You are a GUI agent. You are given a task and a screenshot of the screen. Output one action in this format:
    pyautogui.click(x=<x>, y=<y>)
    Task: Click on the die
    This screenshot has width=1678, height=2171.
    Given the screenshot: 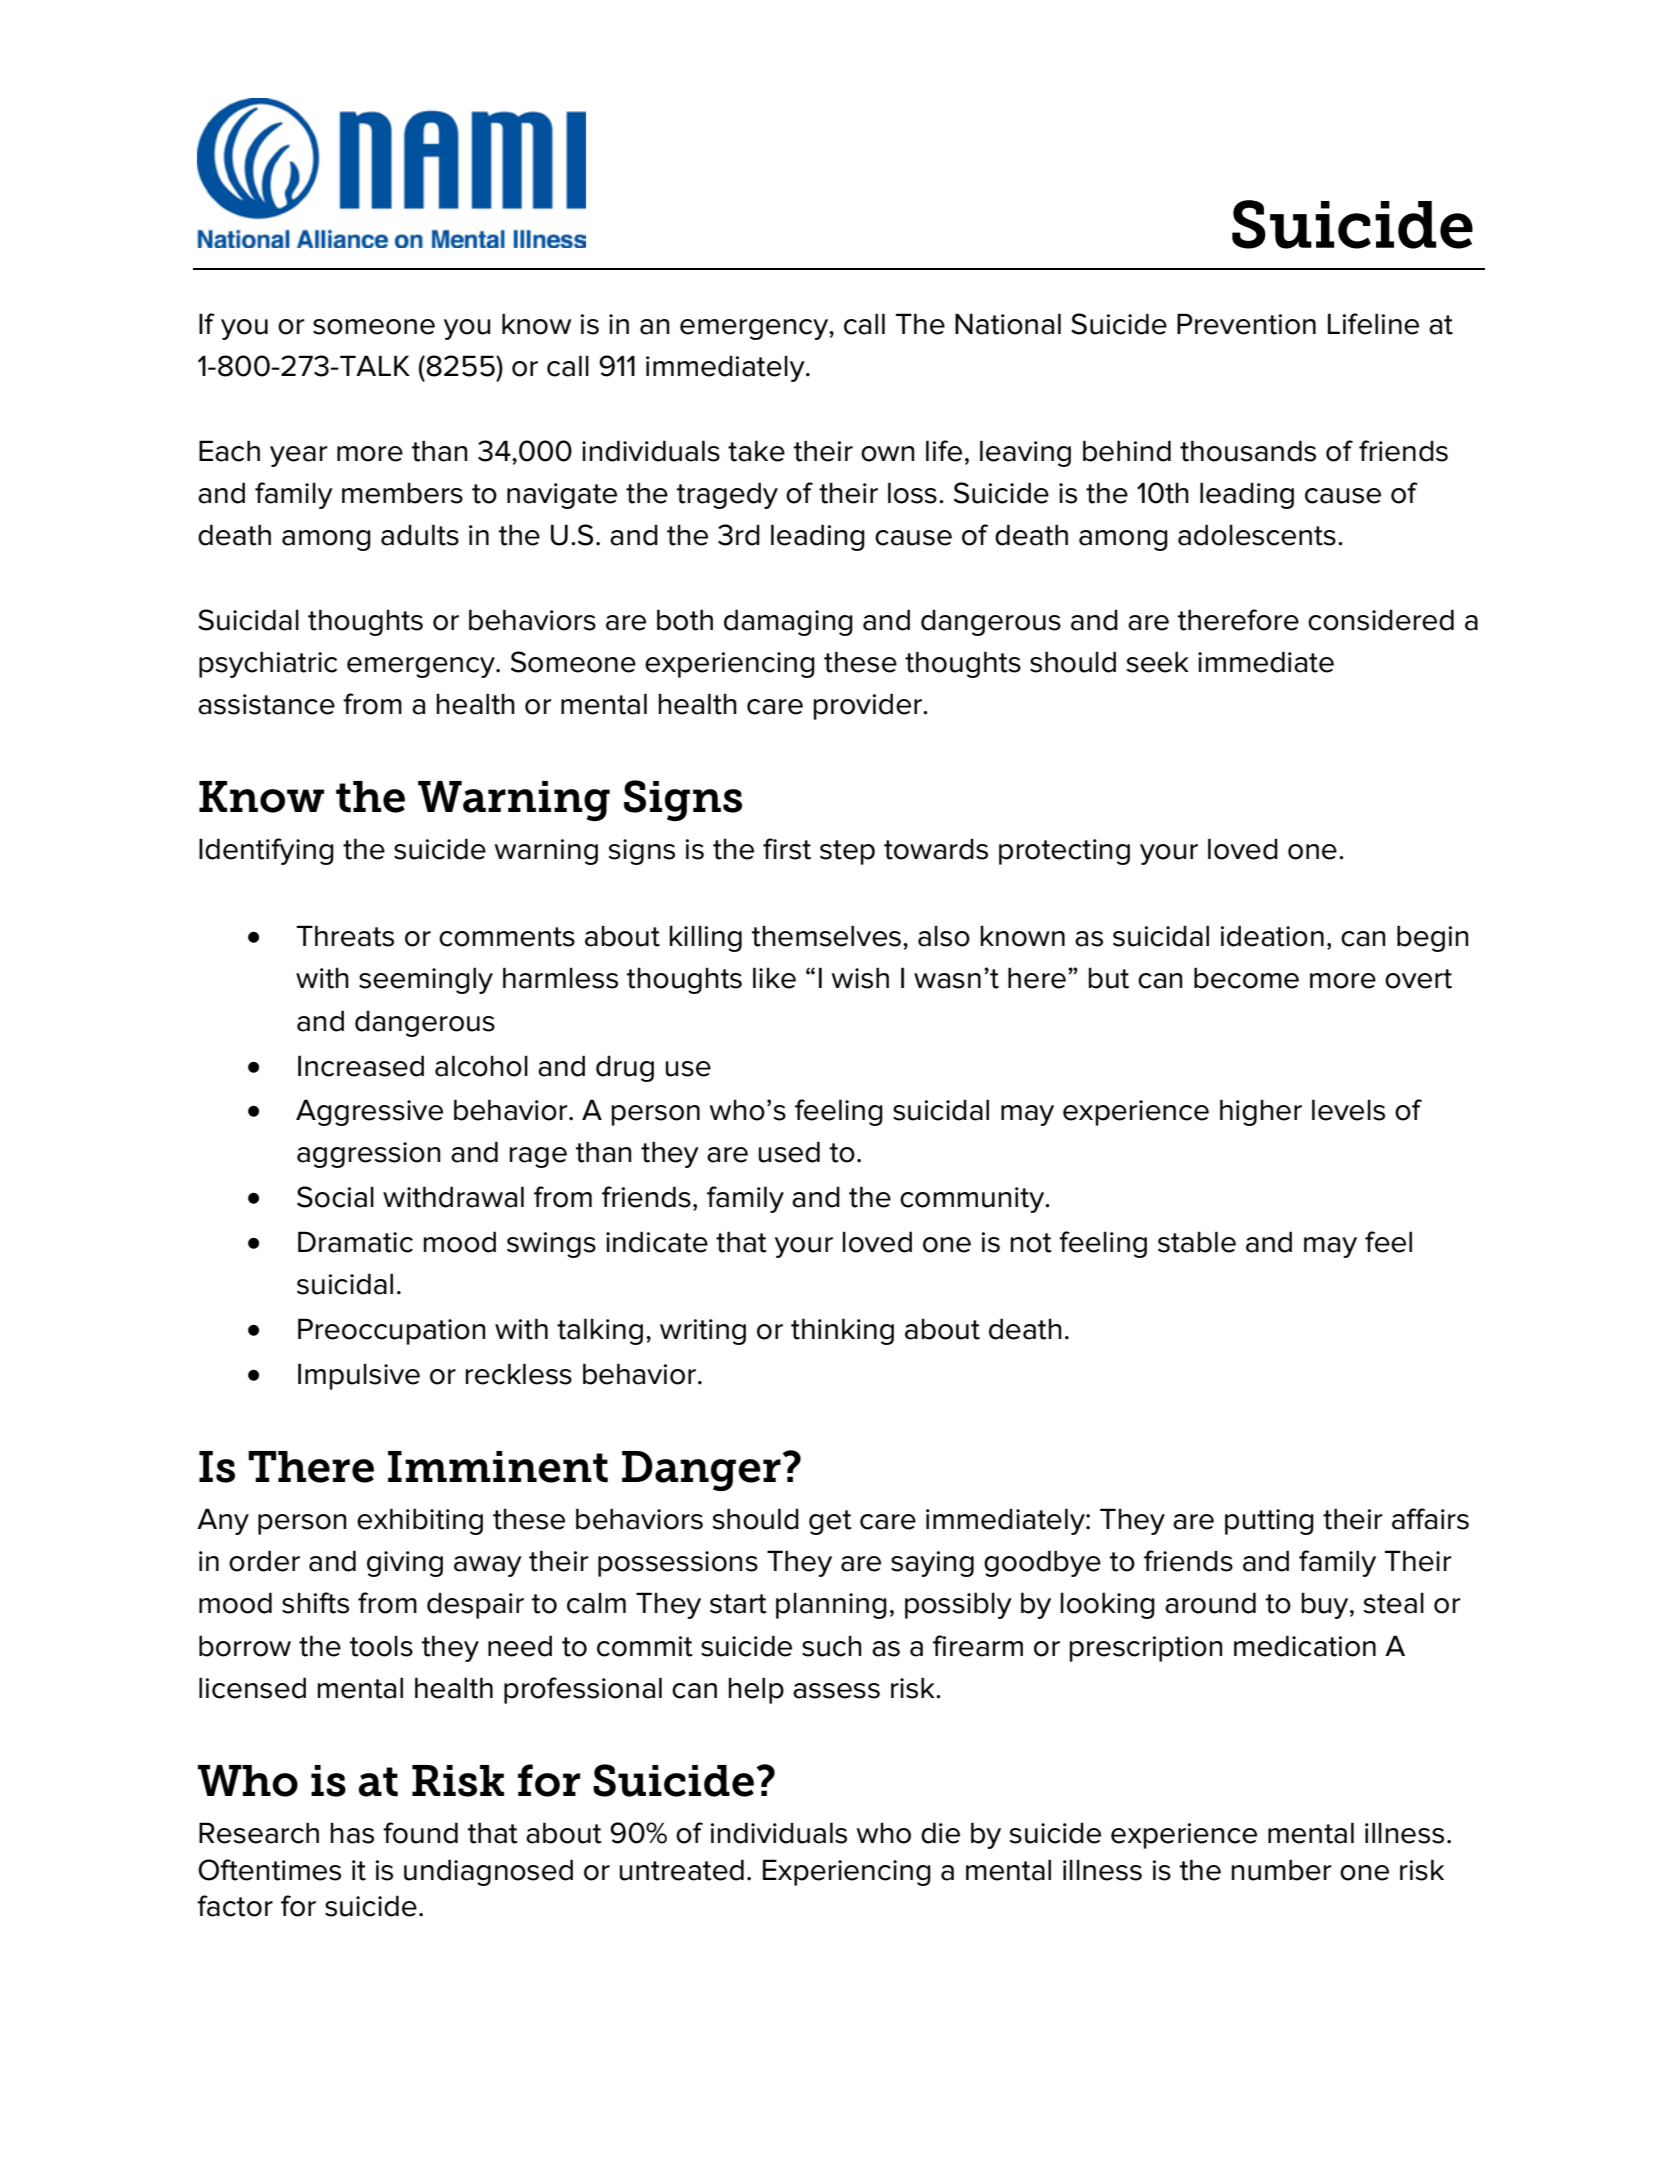 What is the action you would take?
    pyautogui.click(x=940, y=1833)
